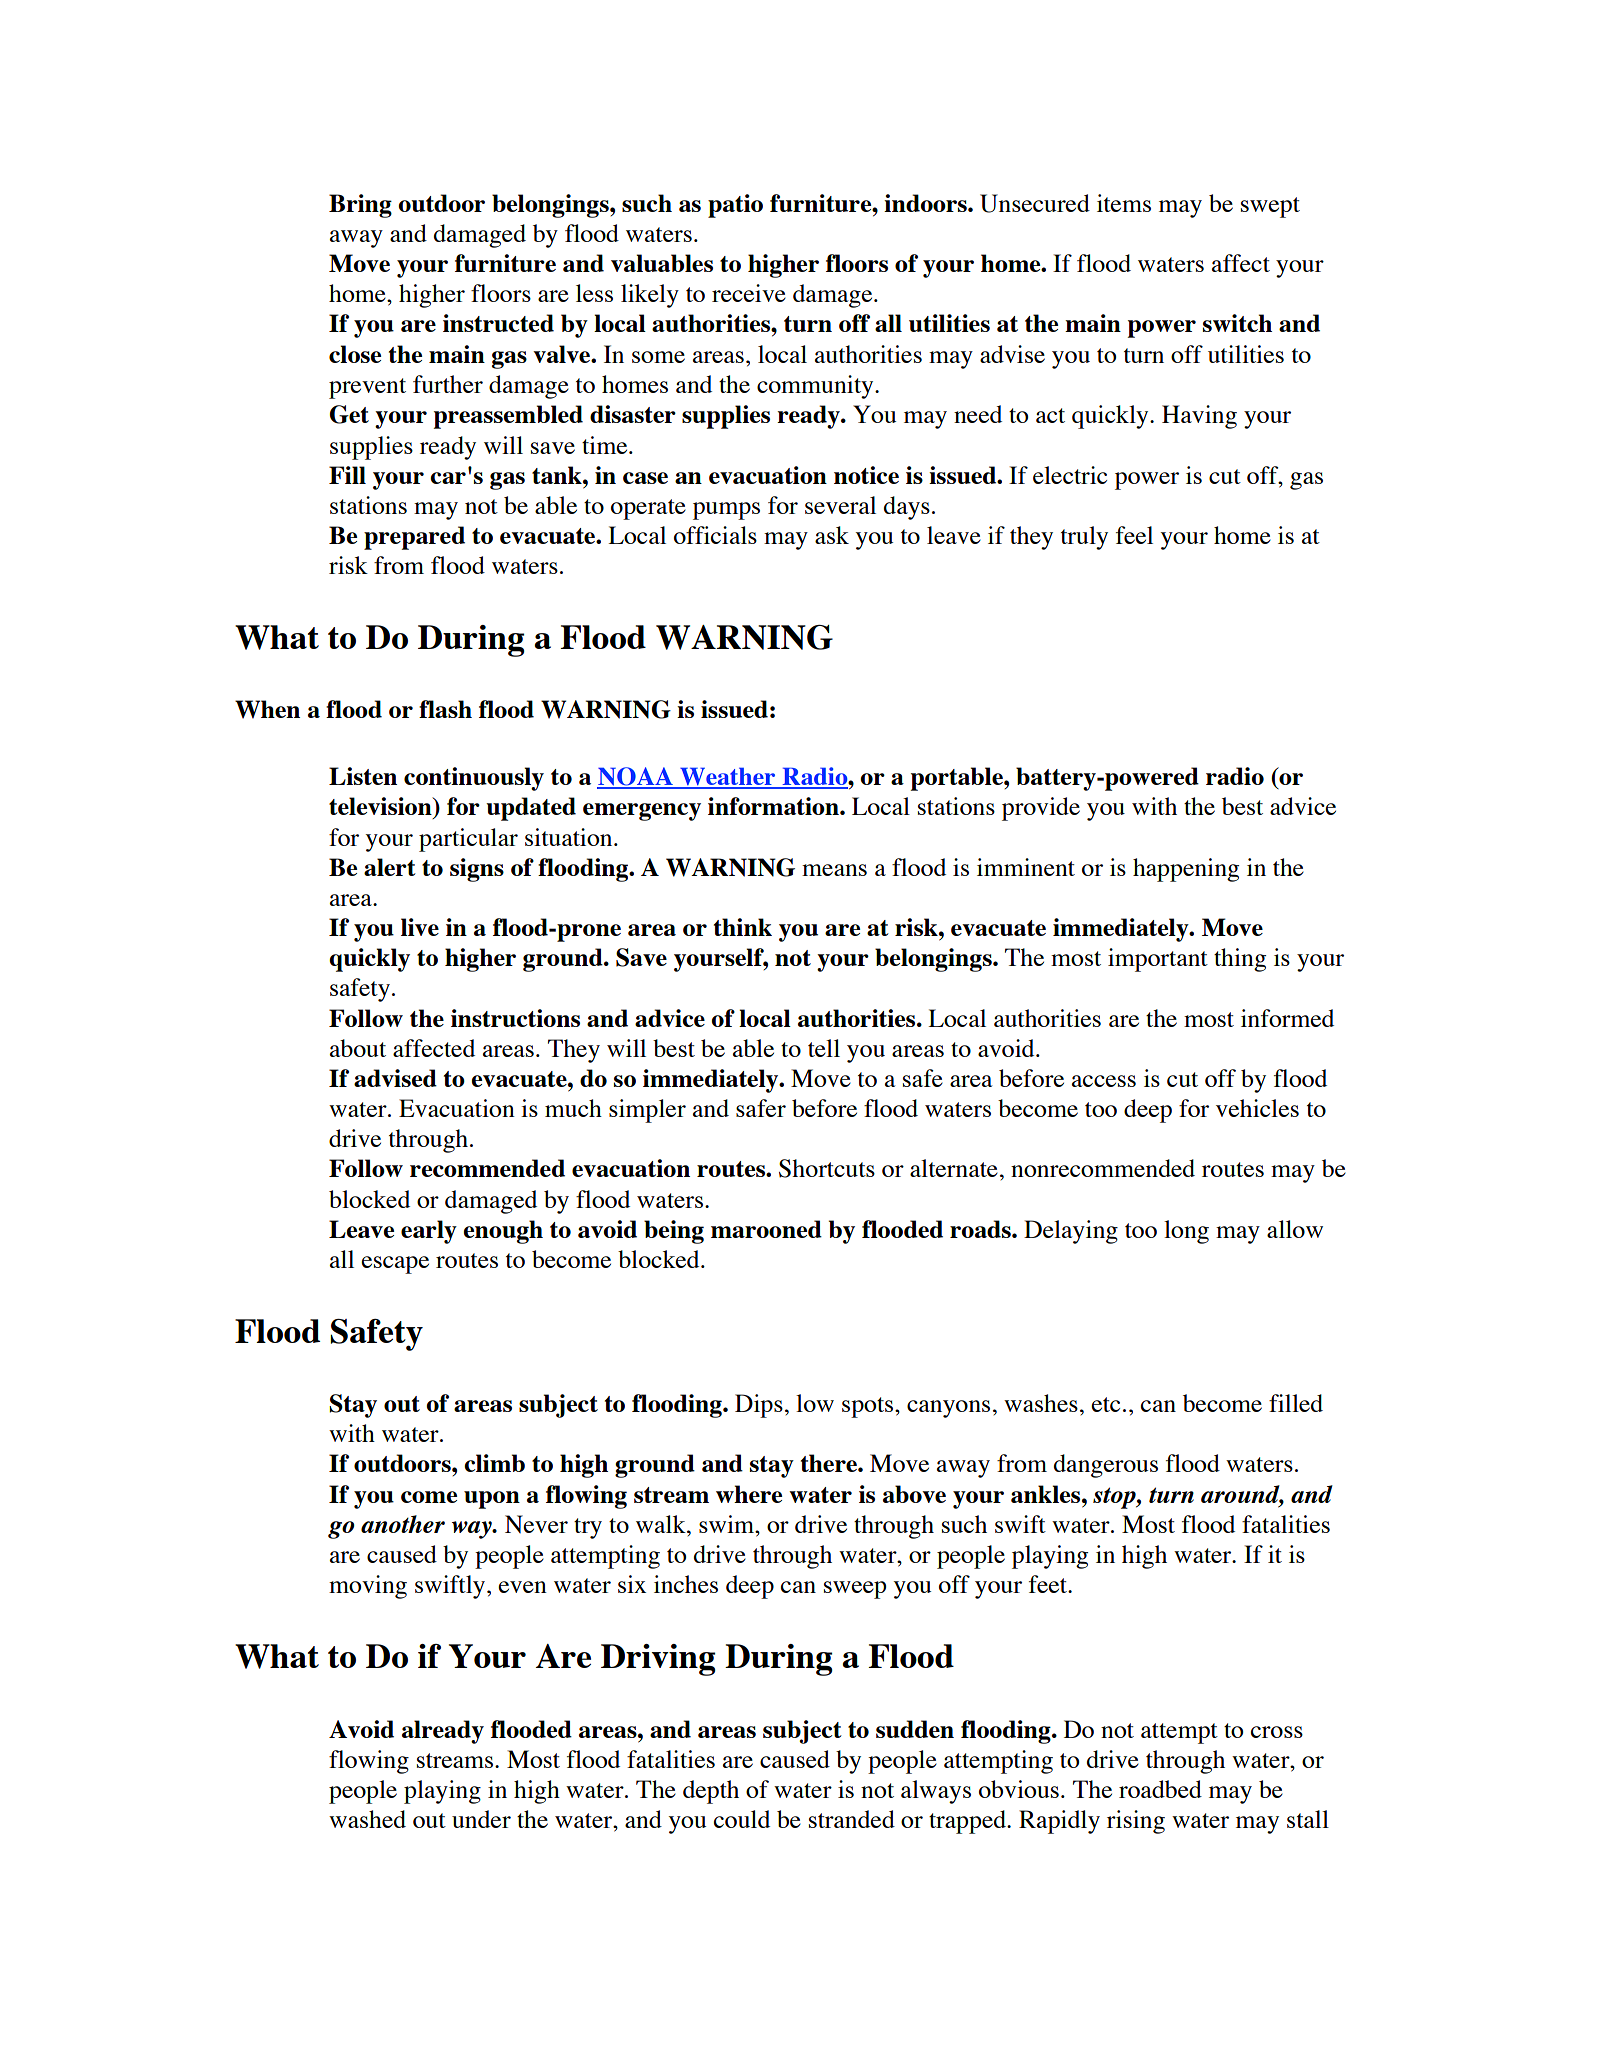 This page has height=2070, width=1599. What do you see at coordinates (1158, 960) in the page?
I see `important` at bounding box center [1158, 960].
